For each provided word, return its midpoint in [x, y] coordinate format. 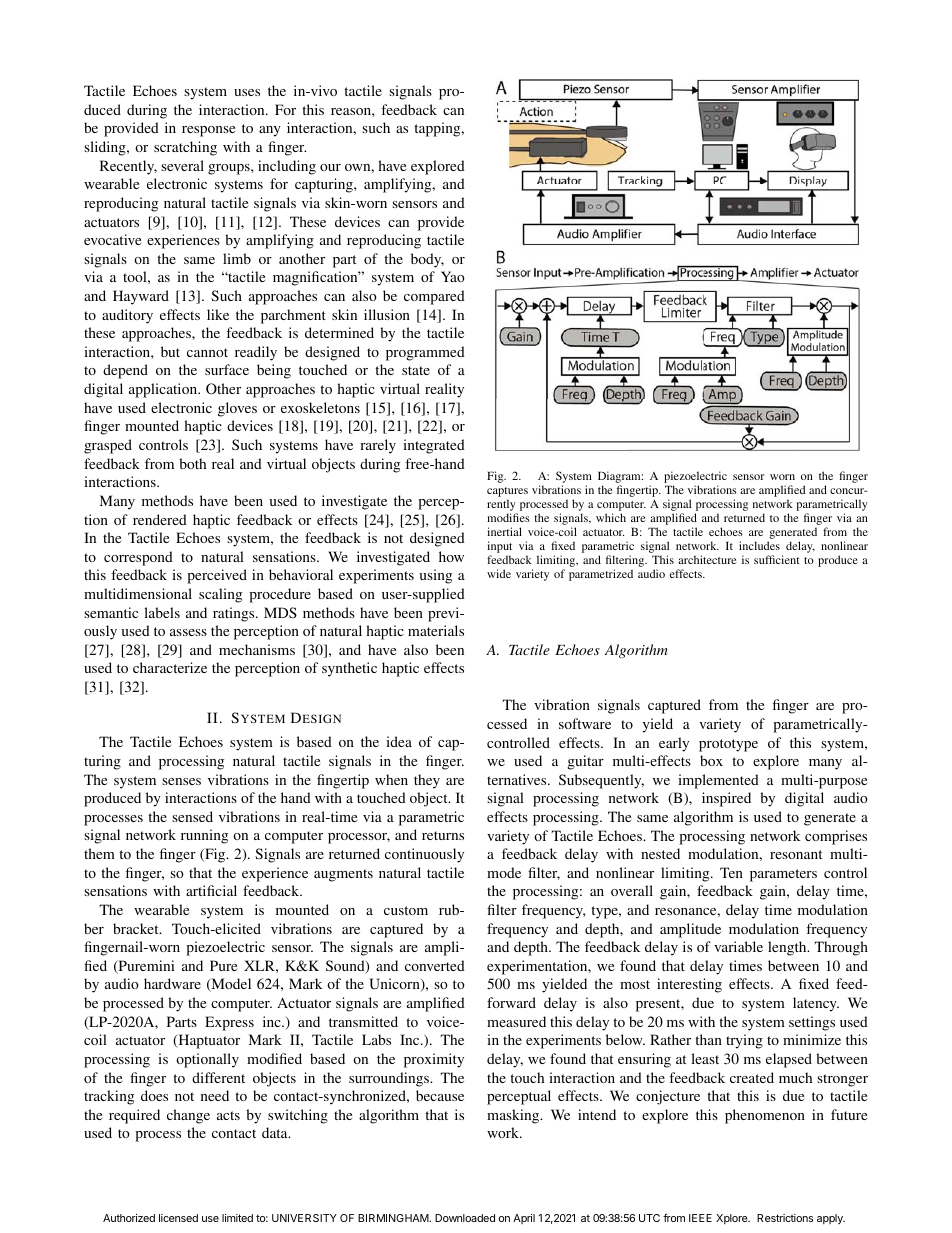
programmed [425, 353]
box [711, 760]
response [208, 131]
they [427, 781]
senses [181, 781]
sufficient [777, 559]
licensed [178, 1218]
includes [759, 545]
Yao [453, 276]
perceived [217, 576]
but [170, 351]
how [451, 556]
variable [738, 946]
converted [435, 965]
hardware [172, 983]
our [330, 167]
